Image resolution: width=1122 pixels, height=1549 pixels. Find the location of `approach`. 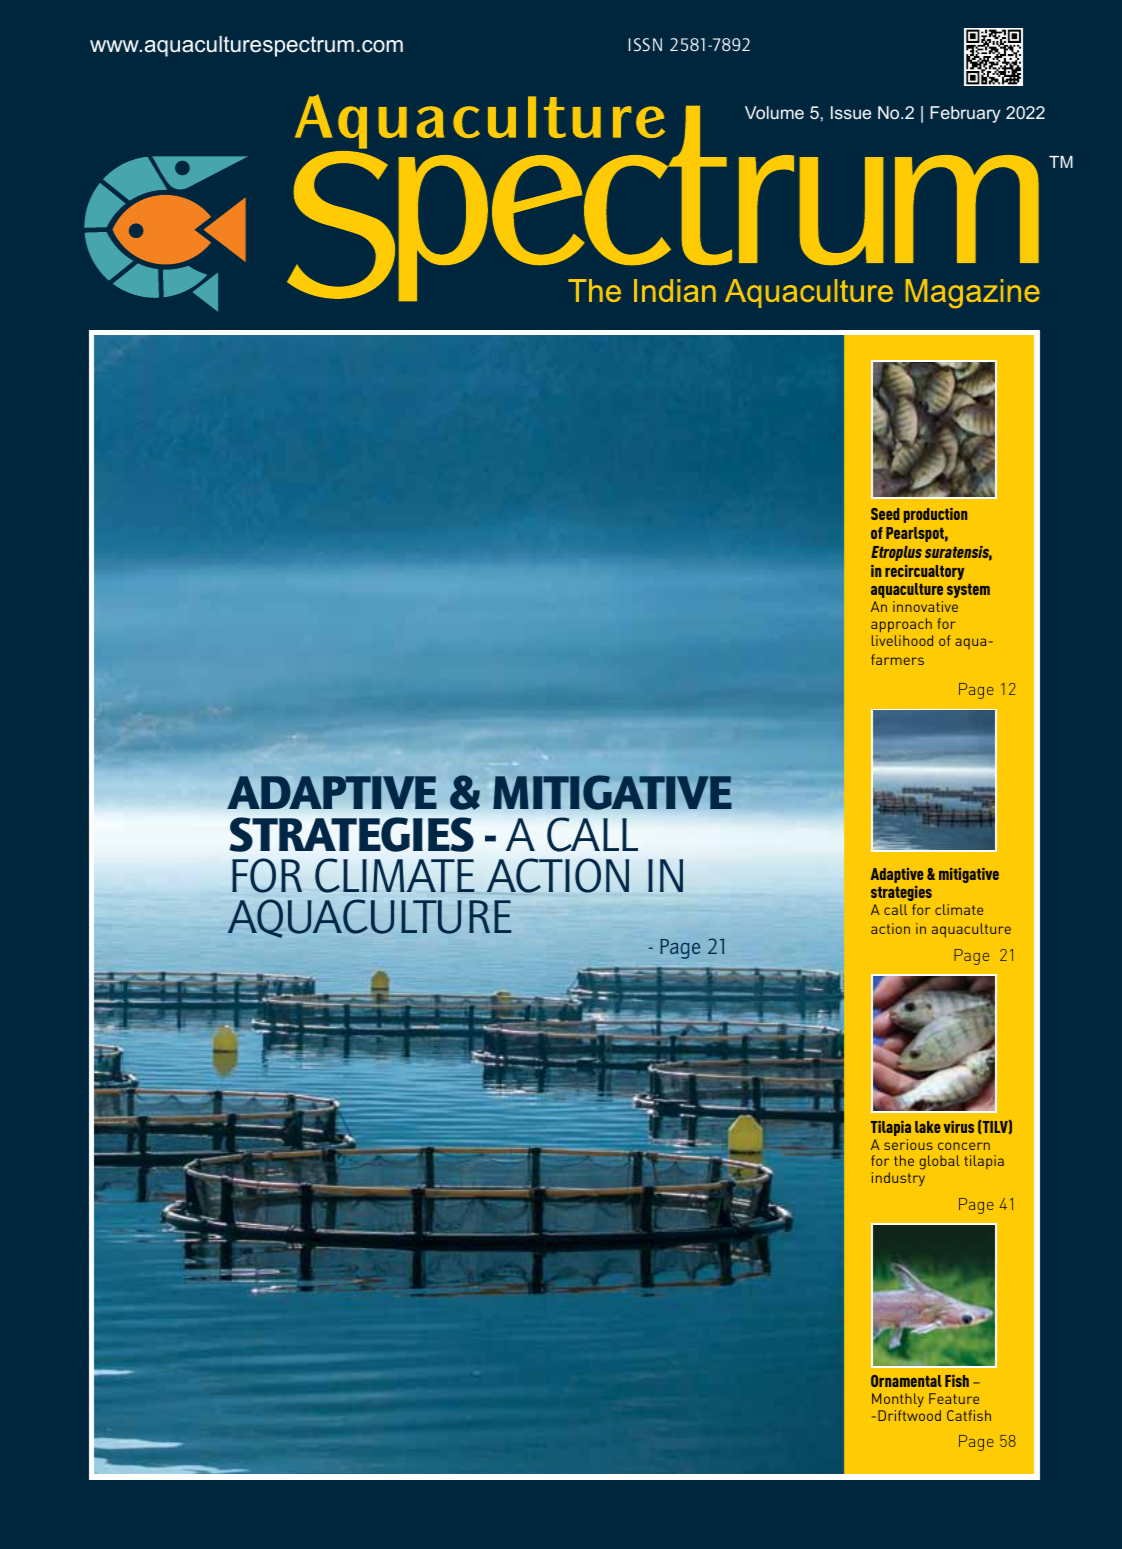

approach is located at coordinates (902, 627).
